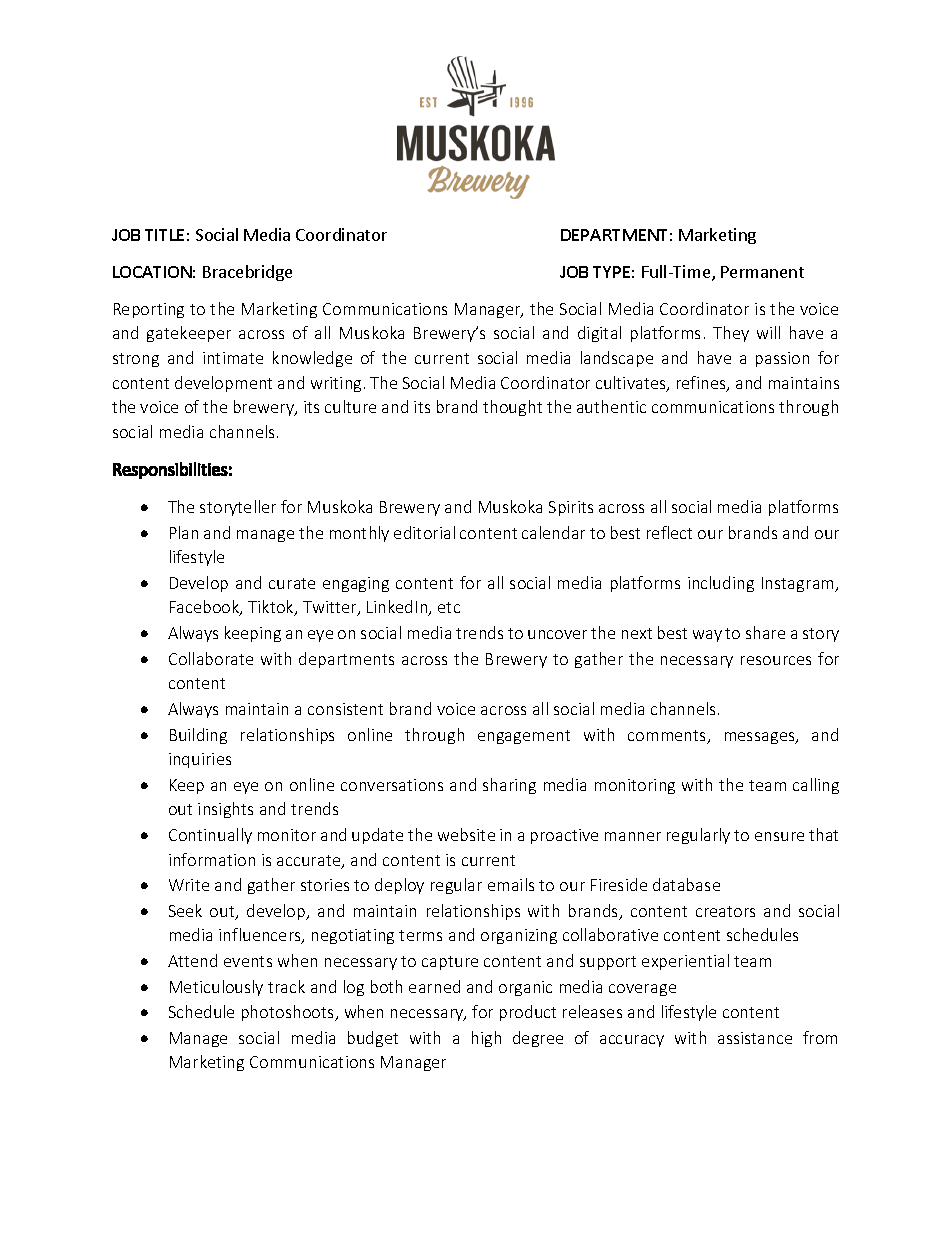  I want to click on high, so click(486, 1039).
